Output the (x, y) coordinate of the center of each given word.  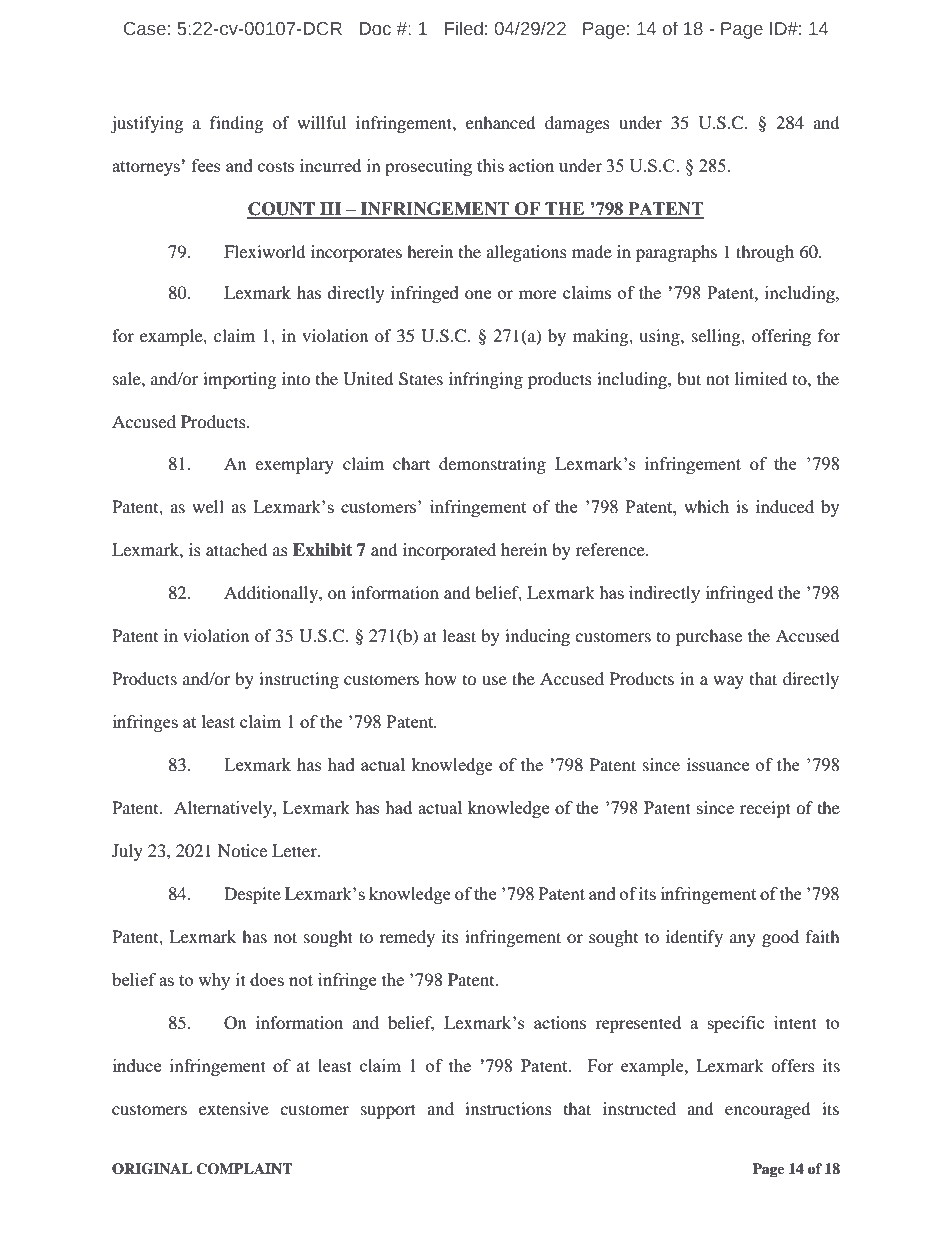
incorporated (449, 551)
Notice (242, 850)
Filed (464, 28)
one (478, 294)
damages (577, 124)
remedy (407, 938)
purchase (709, 637)
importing (239, 380)
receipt (765, 809)
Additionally (272, 594)
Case (145, 29)
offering (781, 337)
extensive (234, 1108)
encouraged (768, 1110)
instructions (508, 1108)
